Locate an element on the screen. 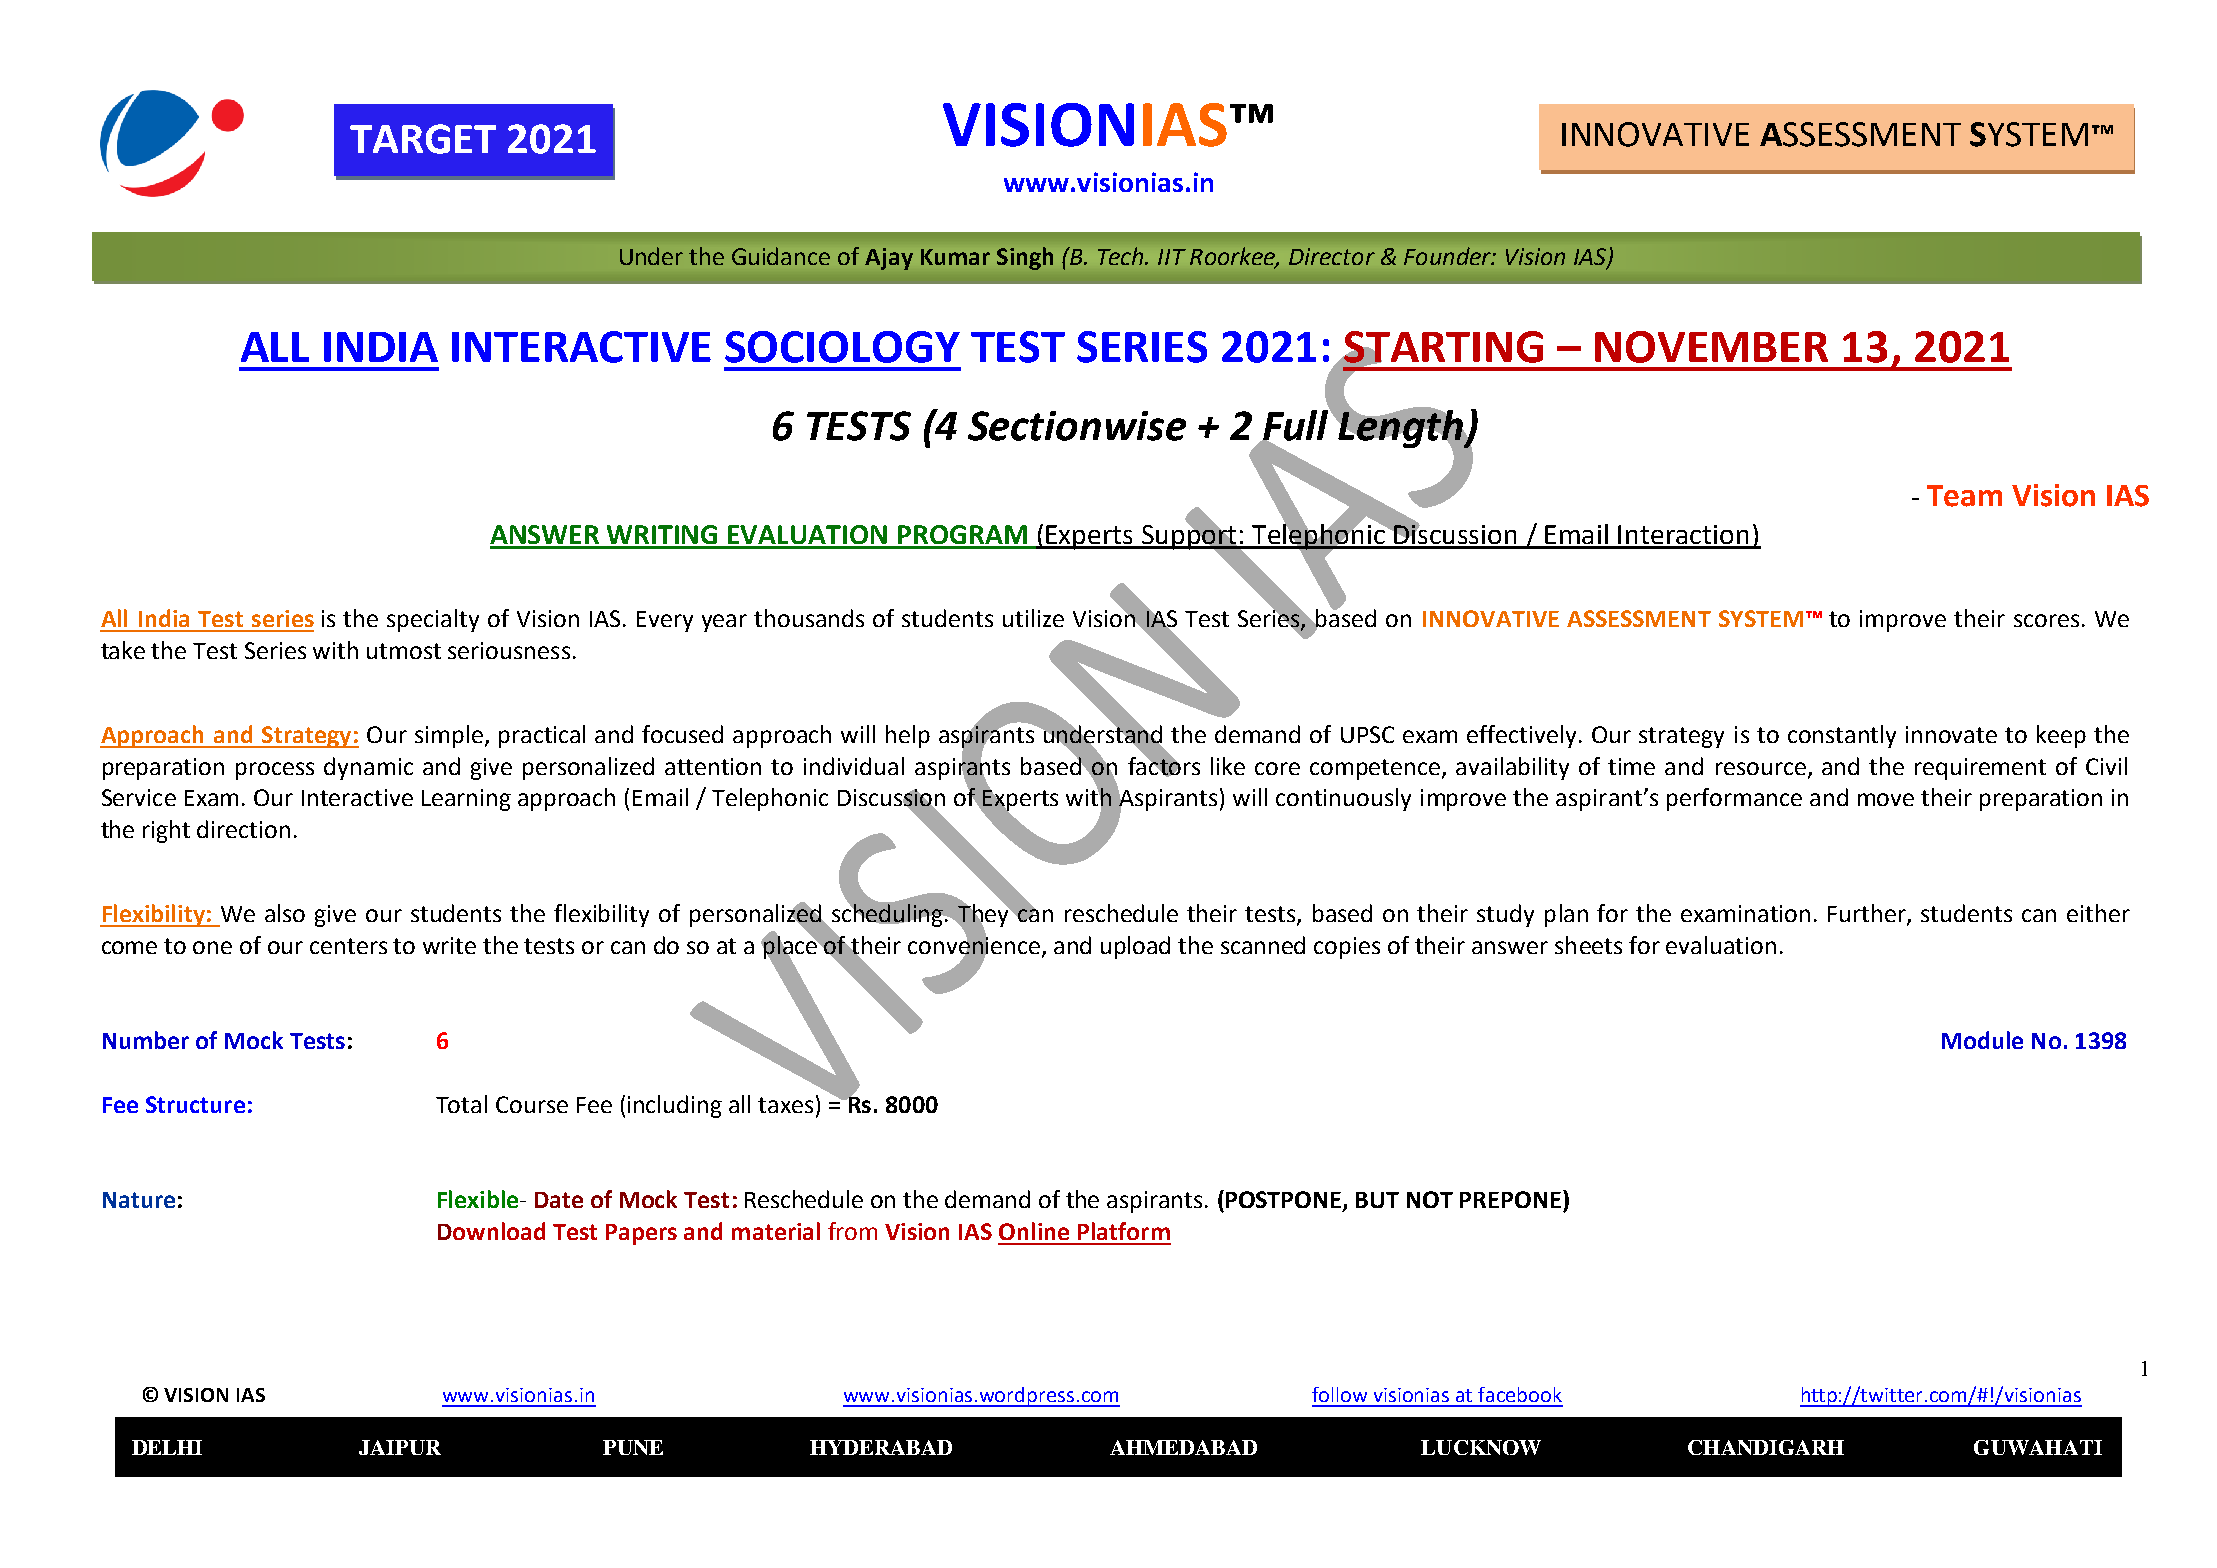  TARGET is located at coordinates (423, 139).
